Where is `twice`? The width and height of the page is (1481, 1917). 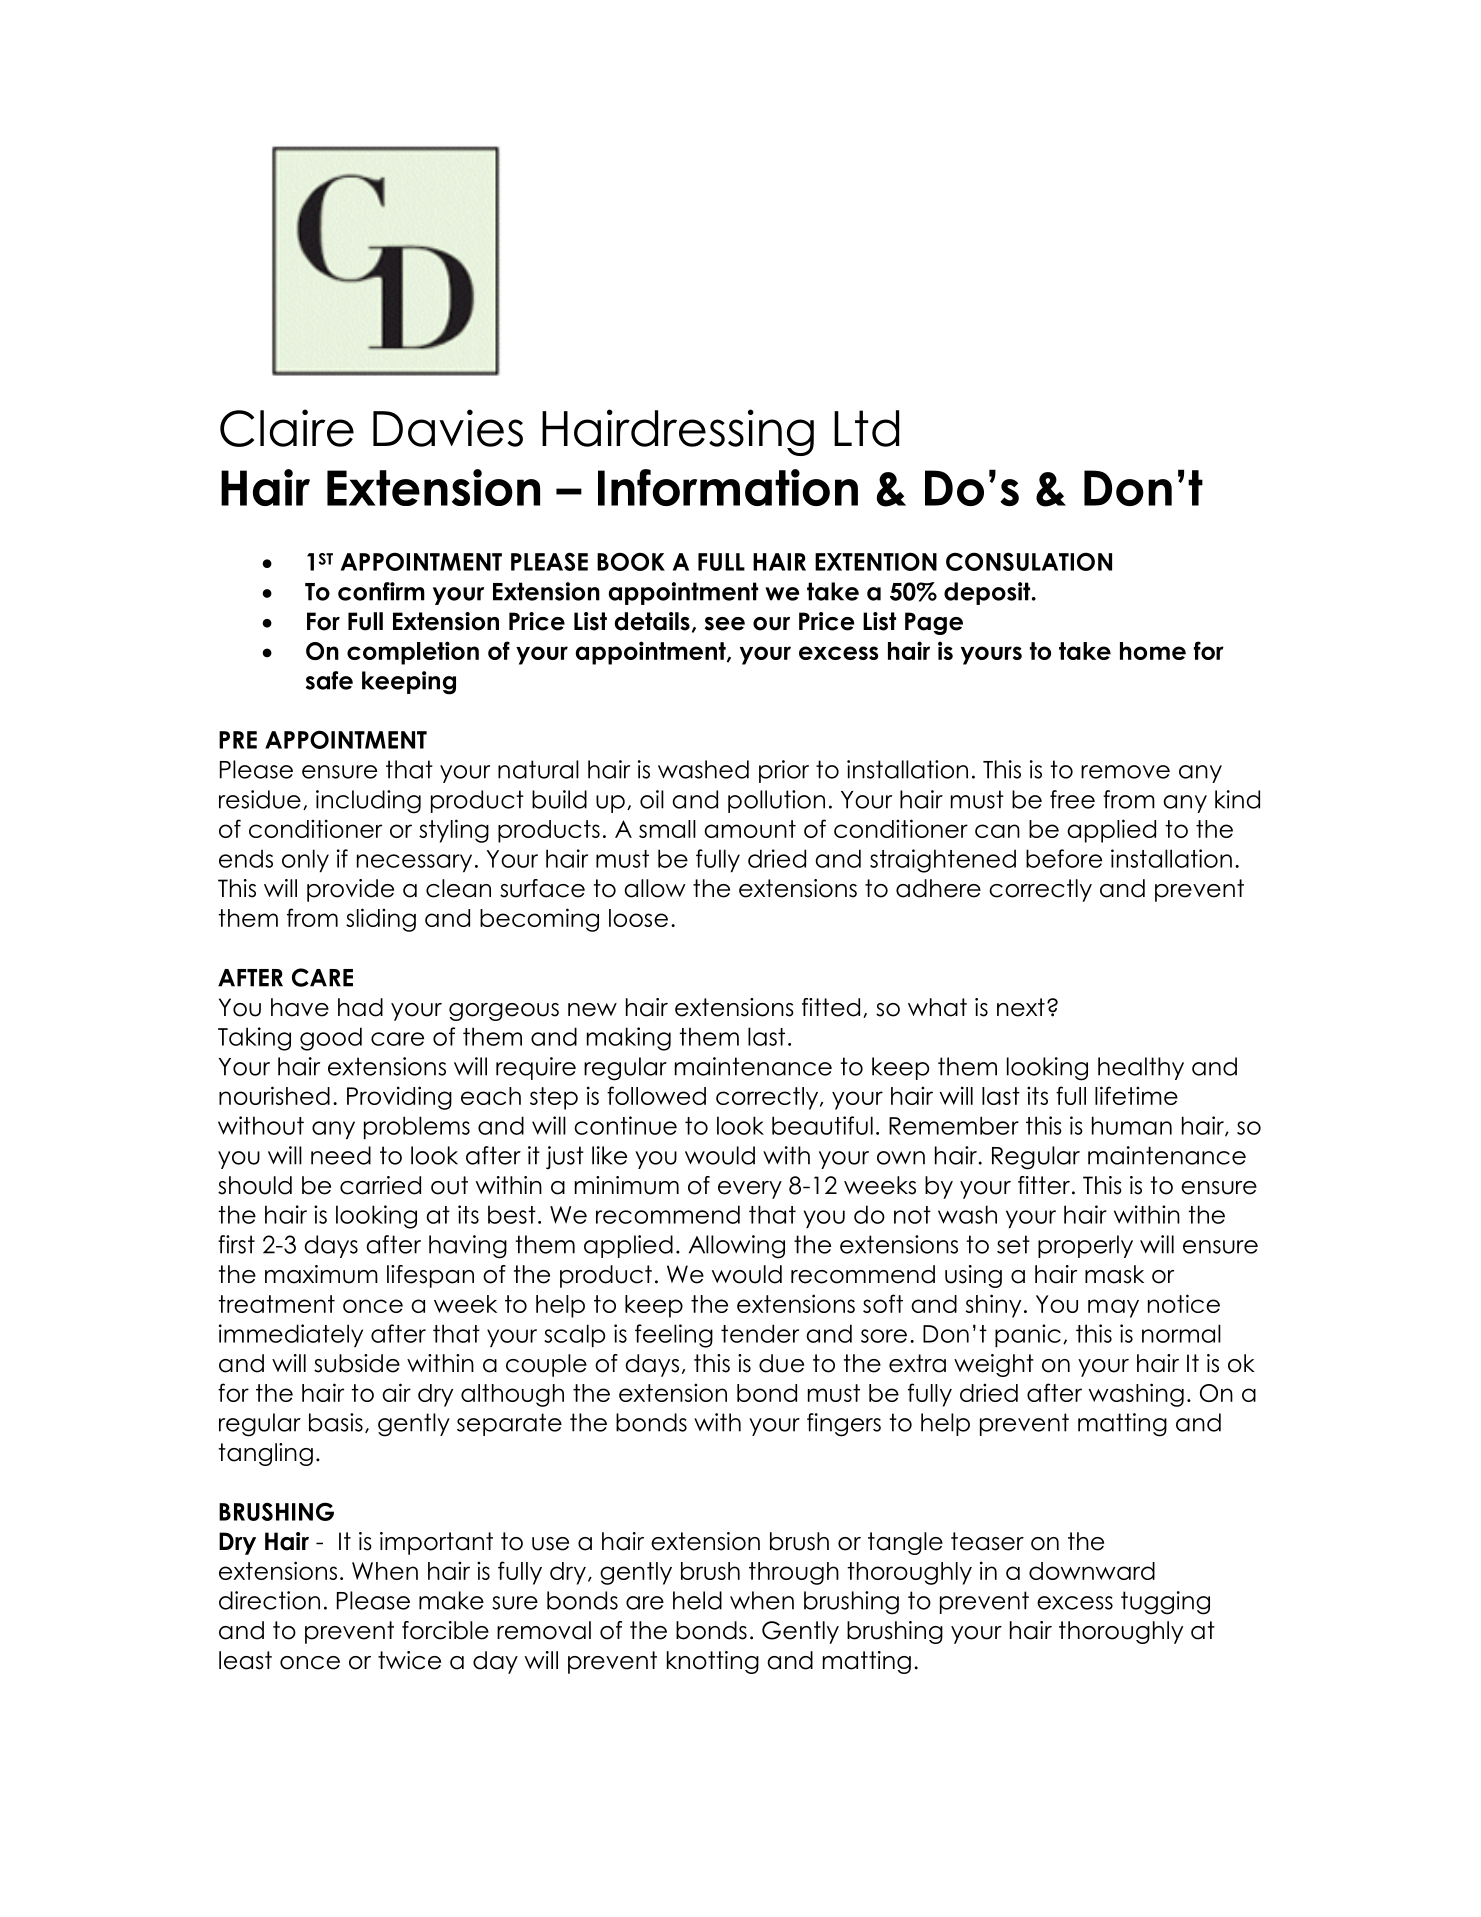
twice is located at coordinates (409, 1660).
